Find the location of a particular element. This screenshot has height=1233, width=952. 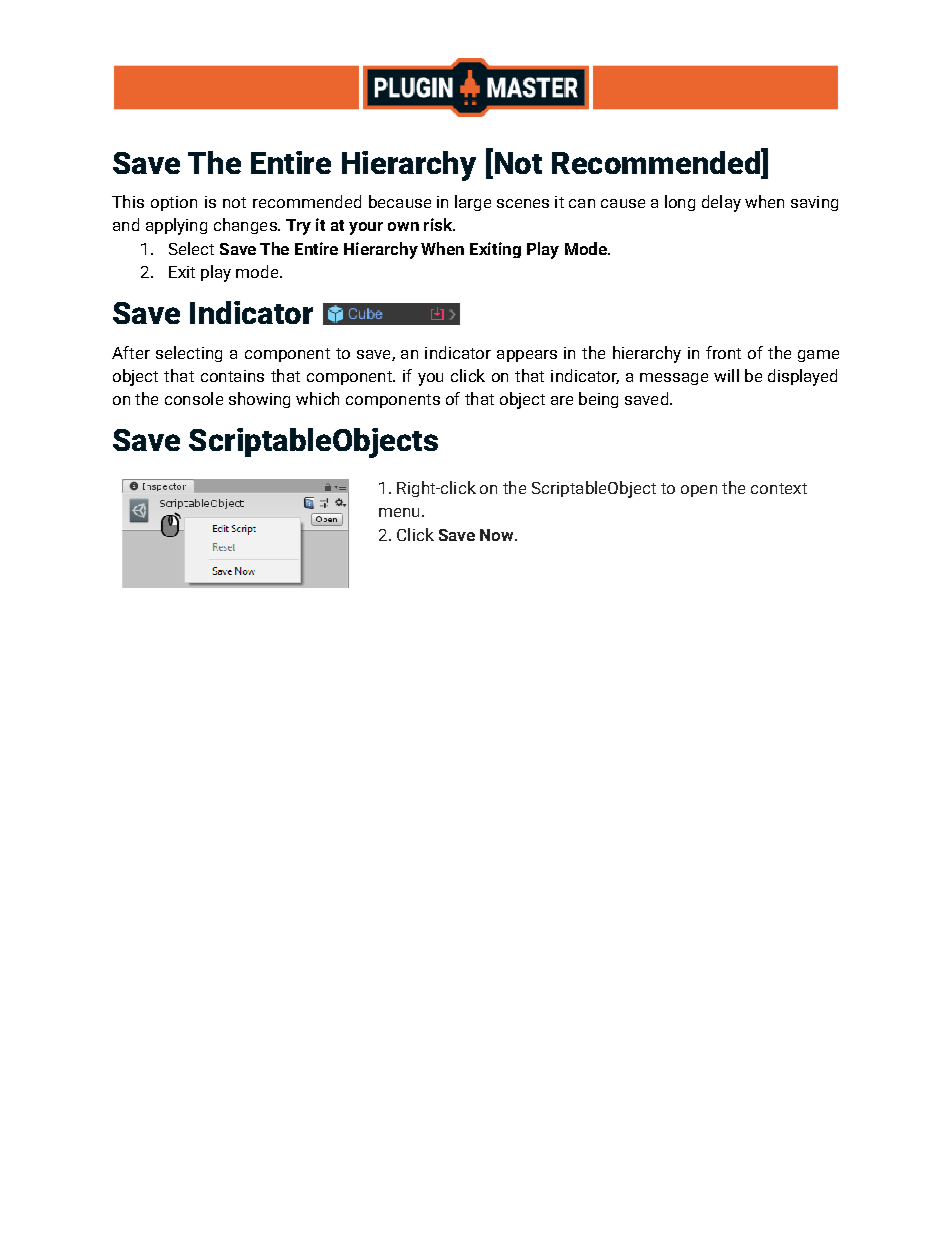

showing is located at coordinates (259, 400).
